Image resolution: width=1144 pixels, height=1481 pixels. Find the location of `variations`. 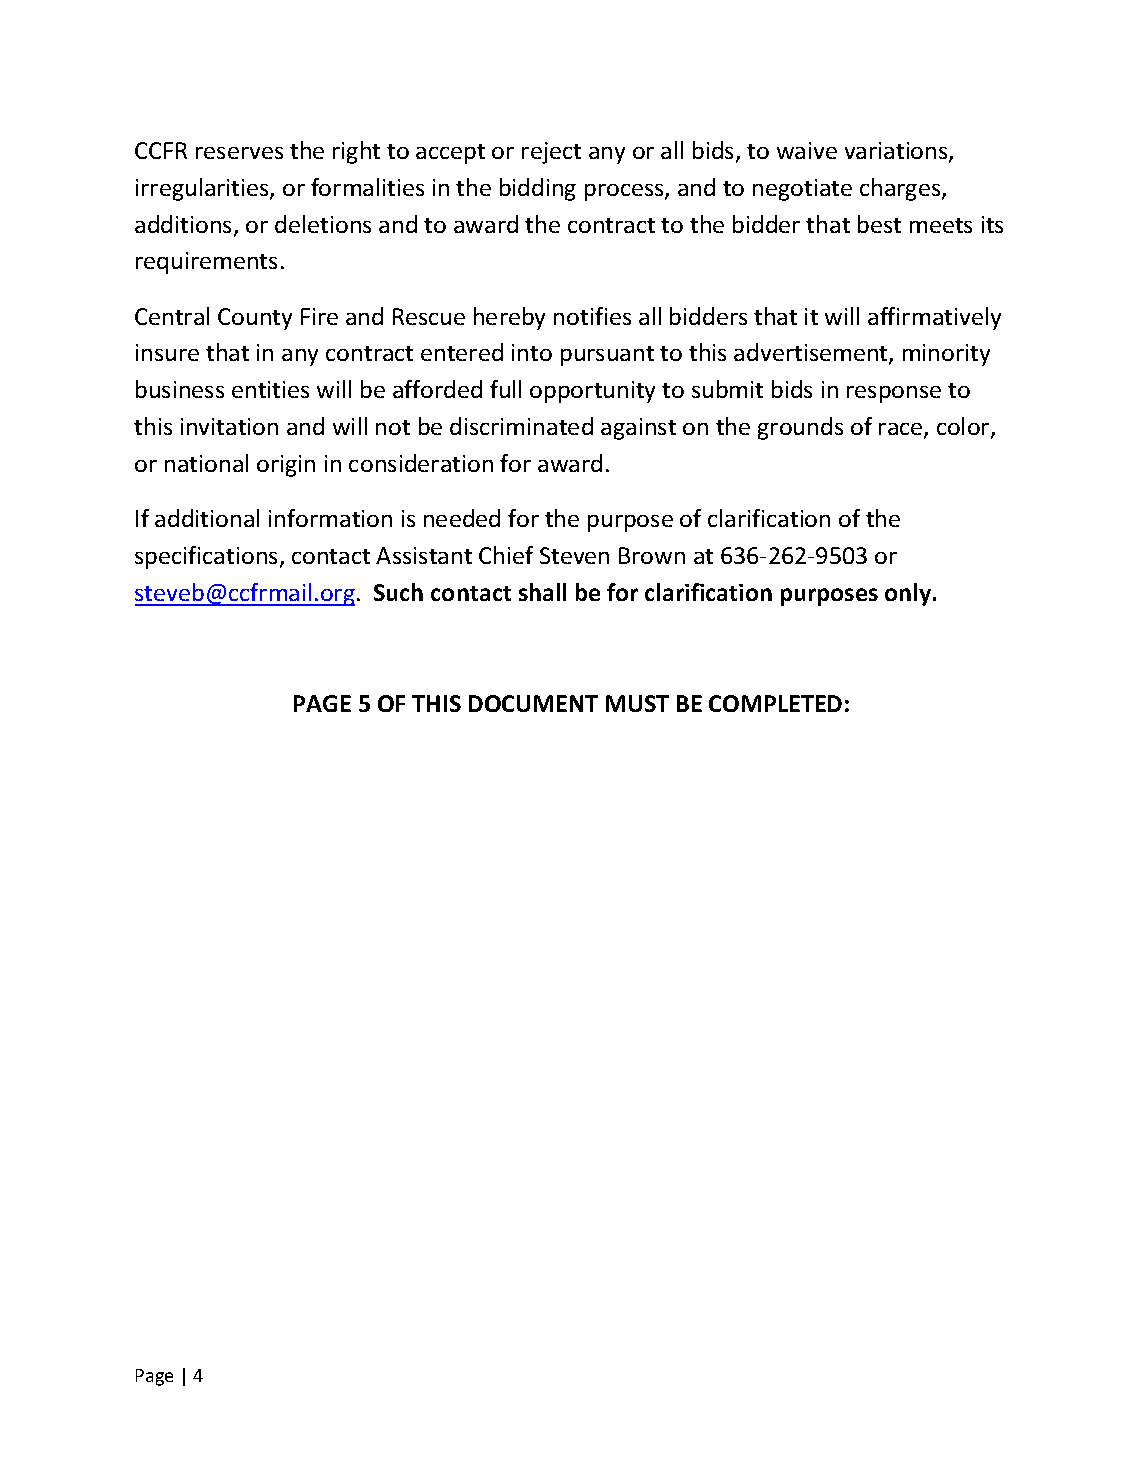

variations is located at coordinates (897, 152).
